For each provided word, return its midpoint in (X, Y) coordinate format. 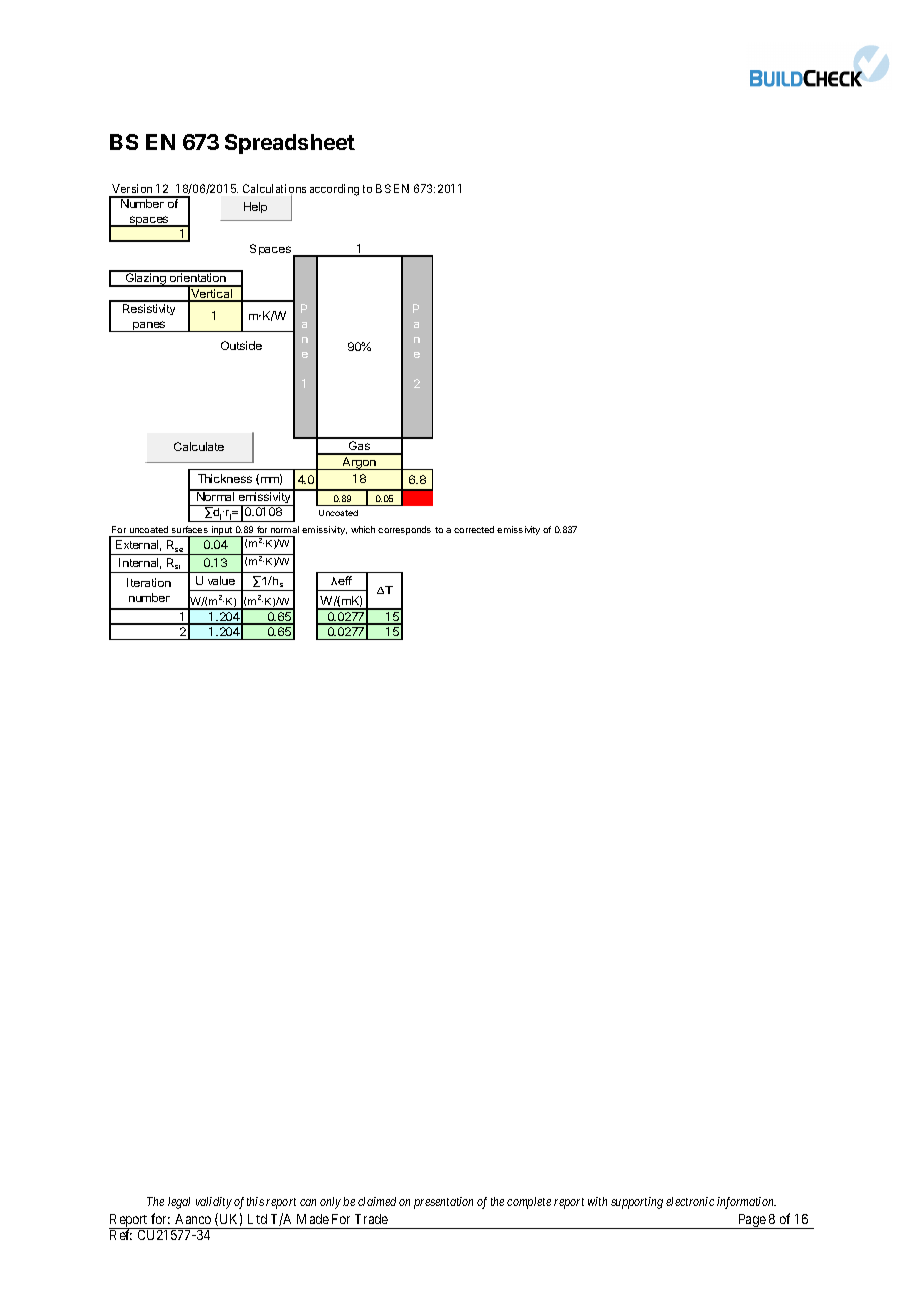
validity (214, 1203)
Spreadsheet (290, 144)
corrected (474, 529)
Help (255, 207)
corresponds (404, 530)
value (221, 580)
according (334, 190)
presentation (443, 1203)
